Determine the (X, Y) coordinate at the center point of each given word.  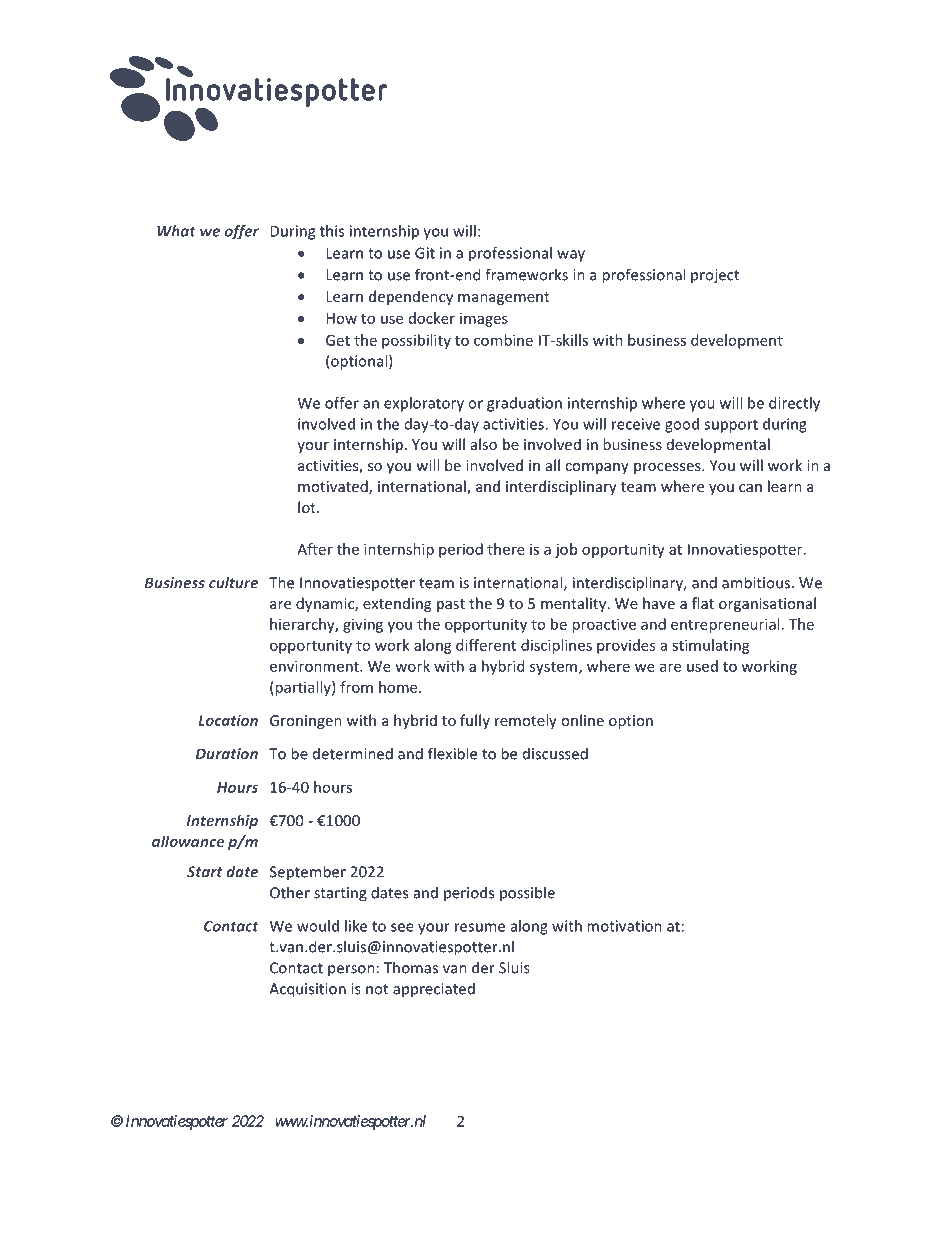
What (176, 231)
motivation (624, 926)
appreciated (434, 990)
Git (425, 253)
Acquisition (307, 990)
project (715, 276)
